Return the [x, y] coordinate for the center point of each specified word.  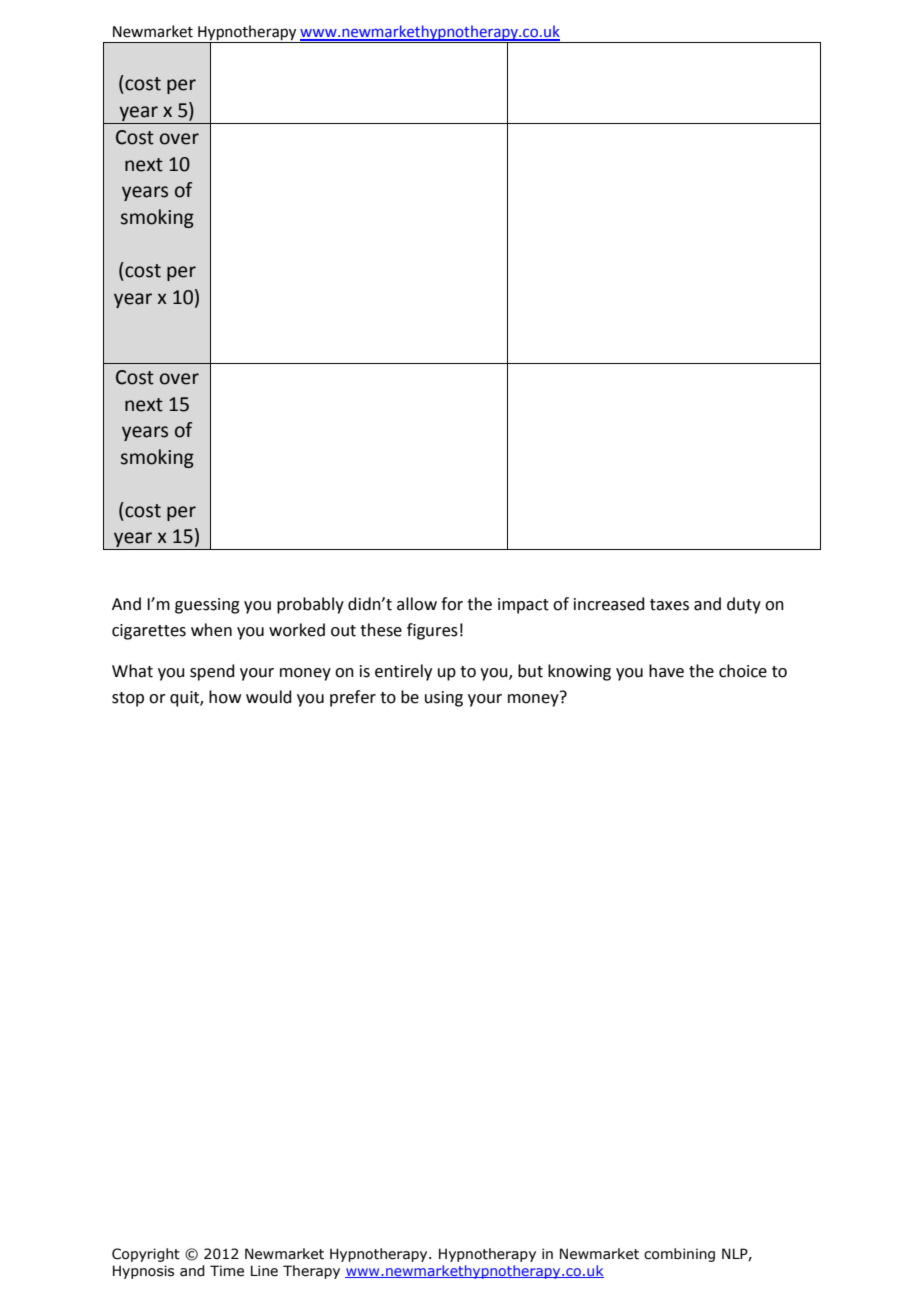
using [444, 699]
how [225, 697]
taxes [669, 605]
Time [227, 1271]
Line [264, 1271]
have [666, 671]
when [211, 630]
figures [432, 631]
